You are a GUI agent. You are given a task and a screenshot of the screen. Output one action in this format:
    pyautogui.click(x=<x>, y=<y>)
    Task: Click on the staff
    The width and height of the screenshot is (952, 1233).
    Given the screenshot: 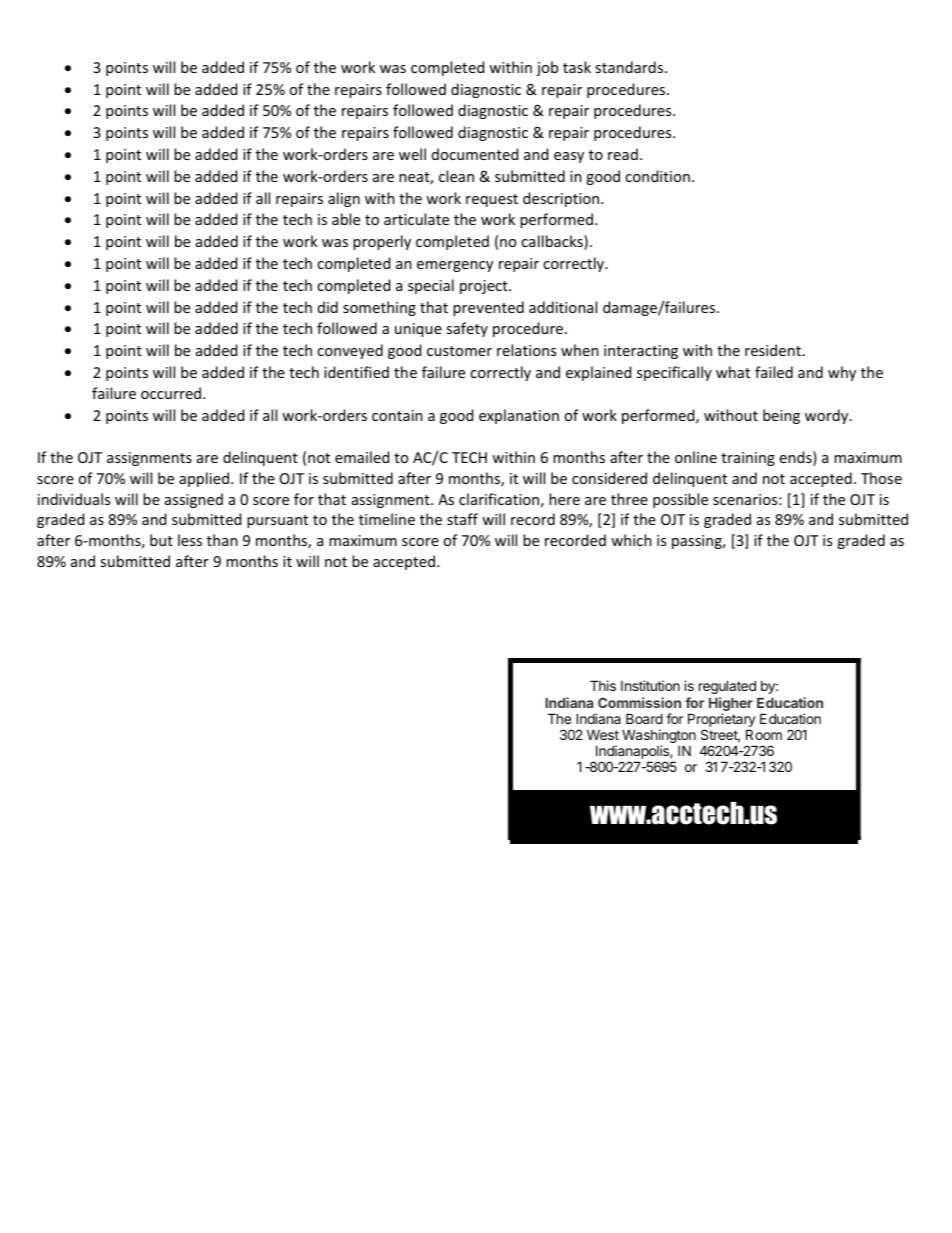 What is the action you would take?
    pyautogui.click(x=462, y=519)
